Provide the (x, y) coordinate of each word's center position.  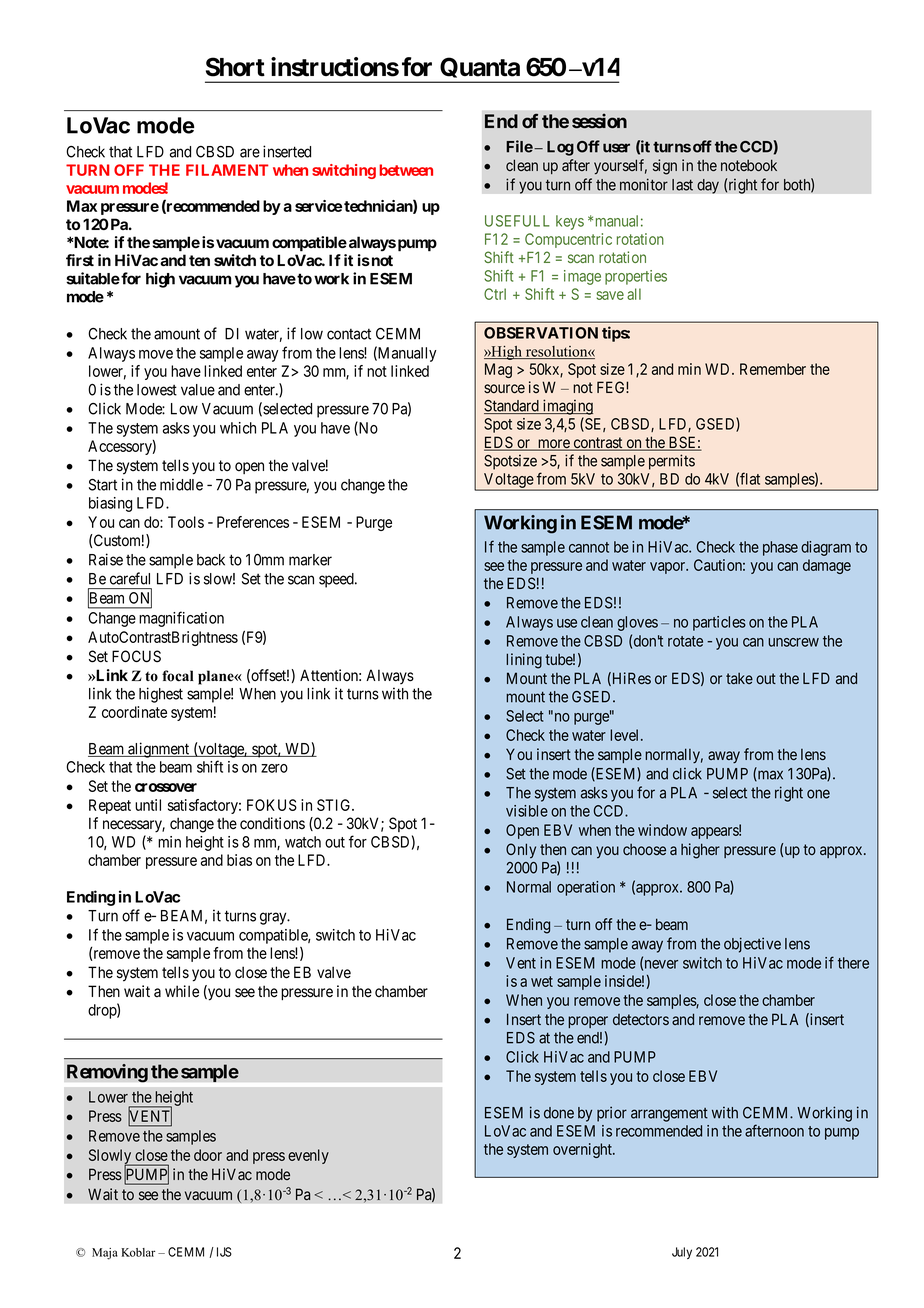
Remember (773, 369)
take (739, 678)
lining (524, 661)
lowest (157, 390)
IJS (224, 1252)
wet (542, 981)
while (182, 991)
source (504, 388)
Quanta (480, 70)
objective (752, 945)
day (708, 186)
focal (177, 676)
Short (235, 67)
